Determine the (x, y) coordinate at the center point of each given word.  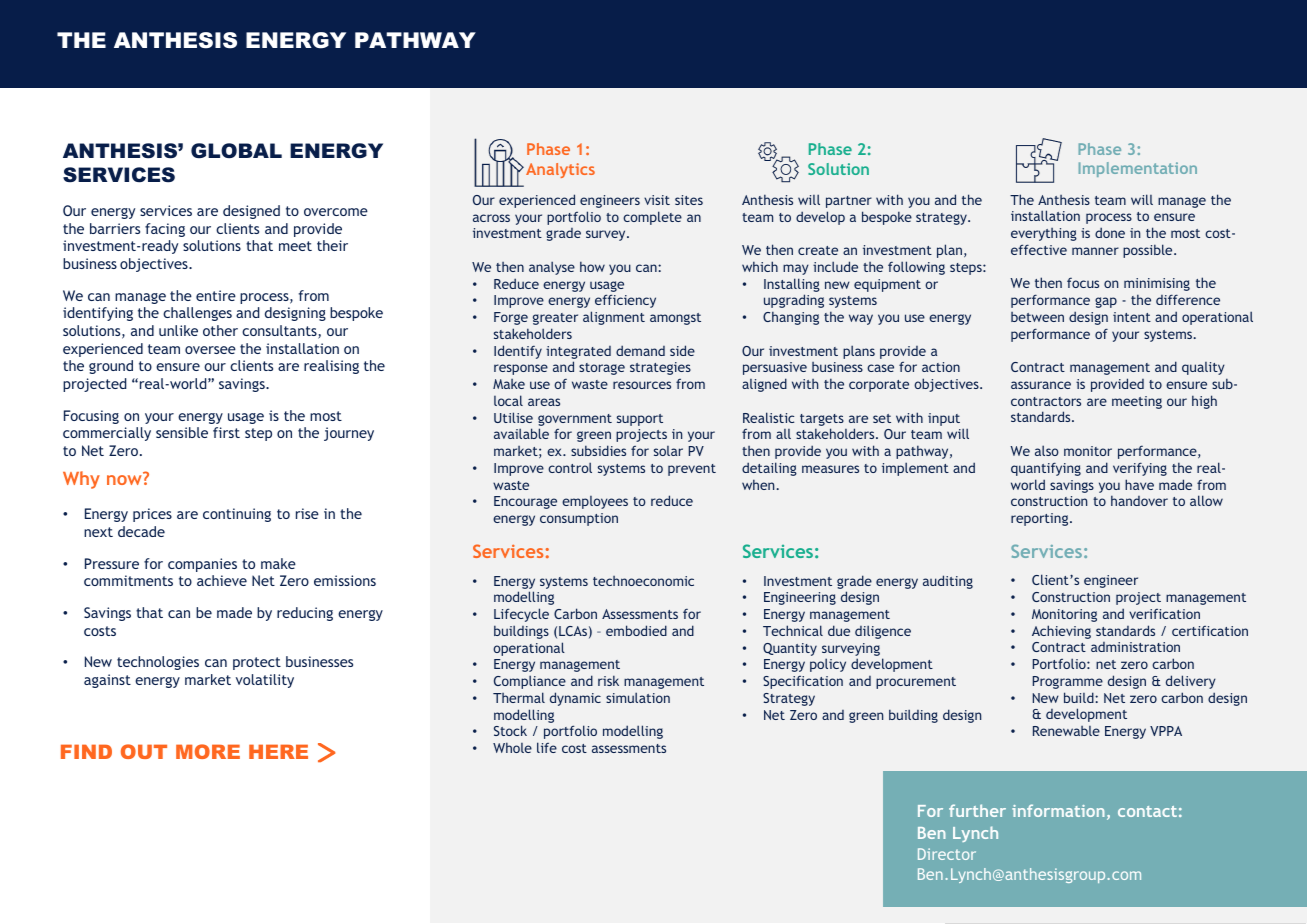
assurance (1041, 385)
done (1110, 232)
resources (642, 385)
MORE (208, 751)
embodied (636, 630)
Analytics (560, 170)
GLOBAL (236, 151)
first (226, 432)
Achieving (1061, 632)
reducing (305, 614)
